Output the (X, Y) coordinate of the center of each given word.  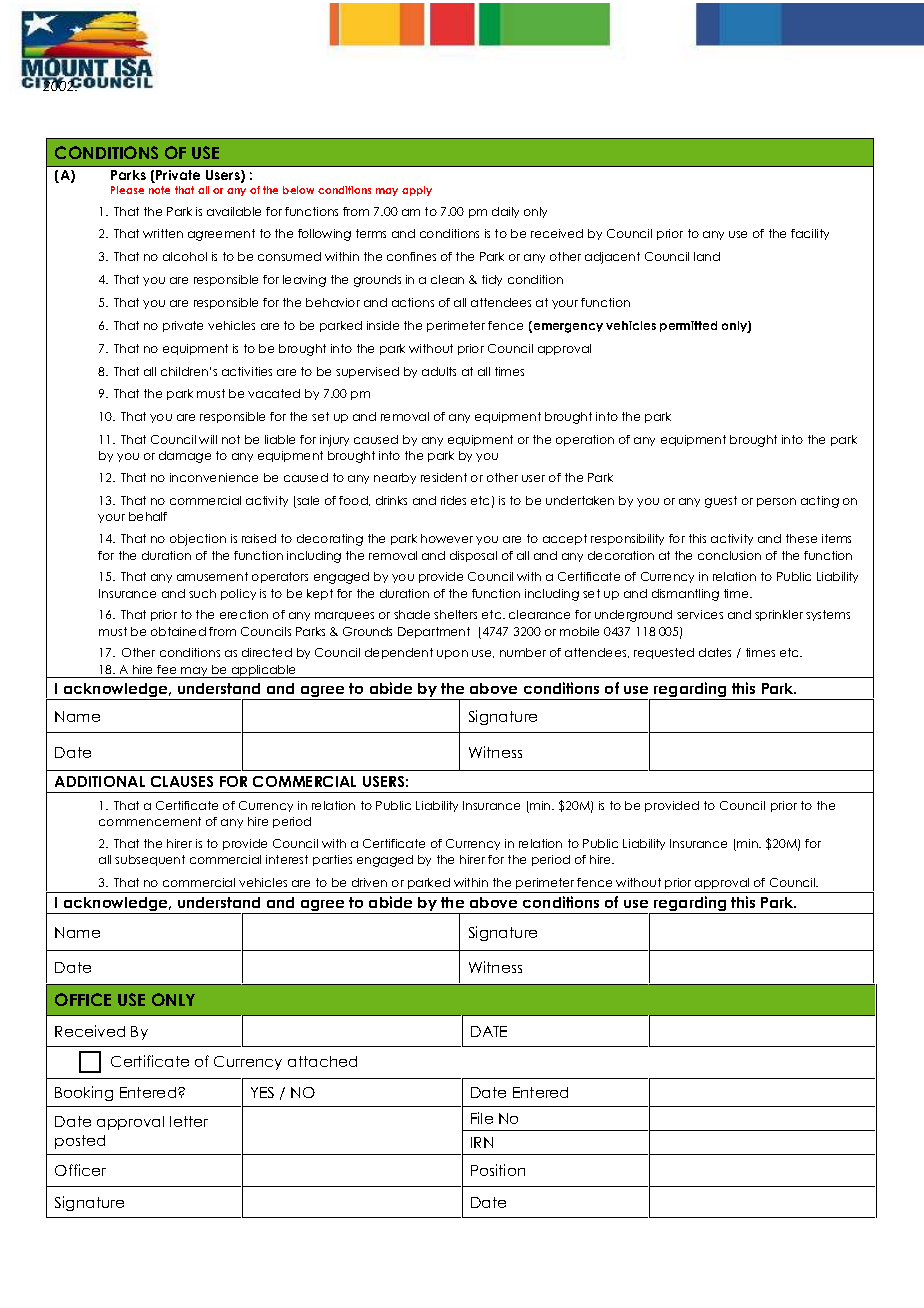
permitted (688, 326)
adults (439, 371)
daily (505, 212)
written (163, 233)
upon (452, 654)
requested (664, 653)
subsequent (150, 860)
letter (189, 1121)
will (208, 439)
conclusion (729, 555)
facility (810, 234)
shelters (455, 614)
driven (369, 882)
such (202, 593)
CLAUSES (182, 781)
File (482, 1118)
